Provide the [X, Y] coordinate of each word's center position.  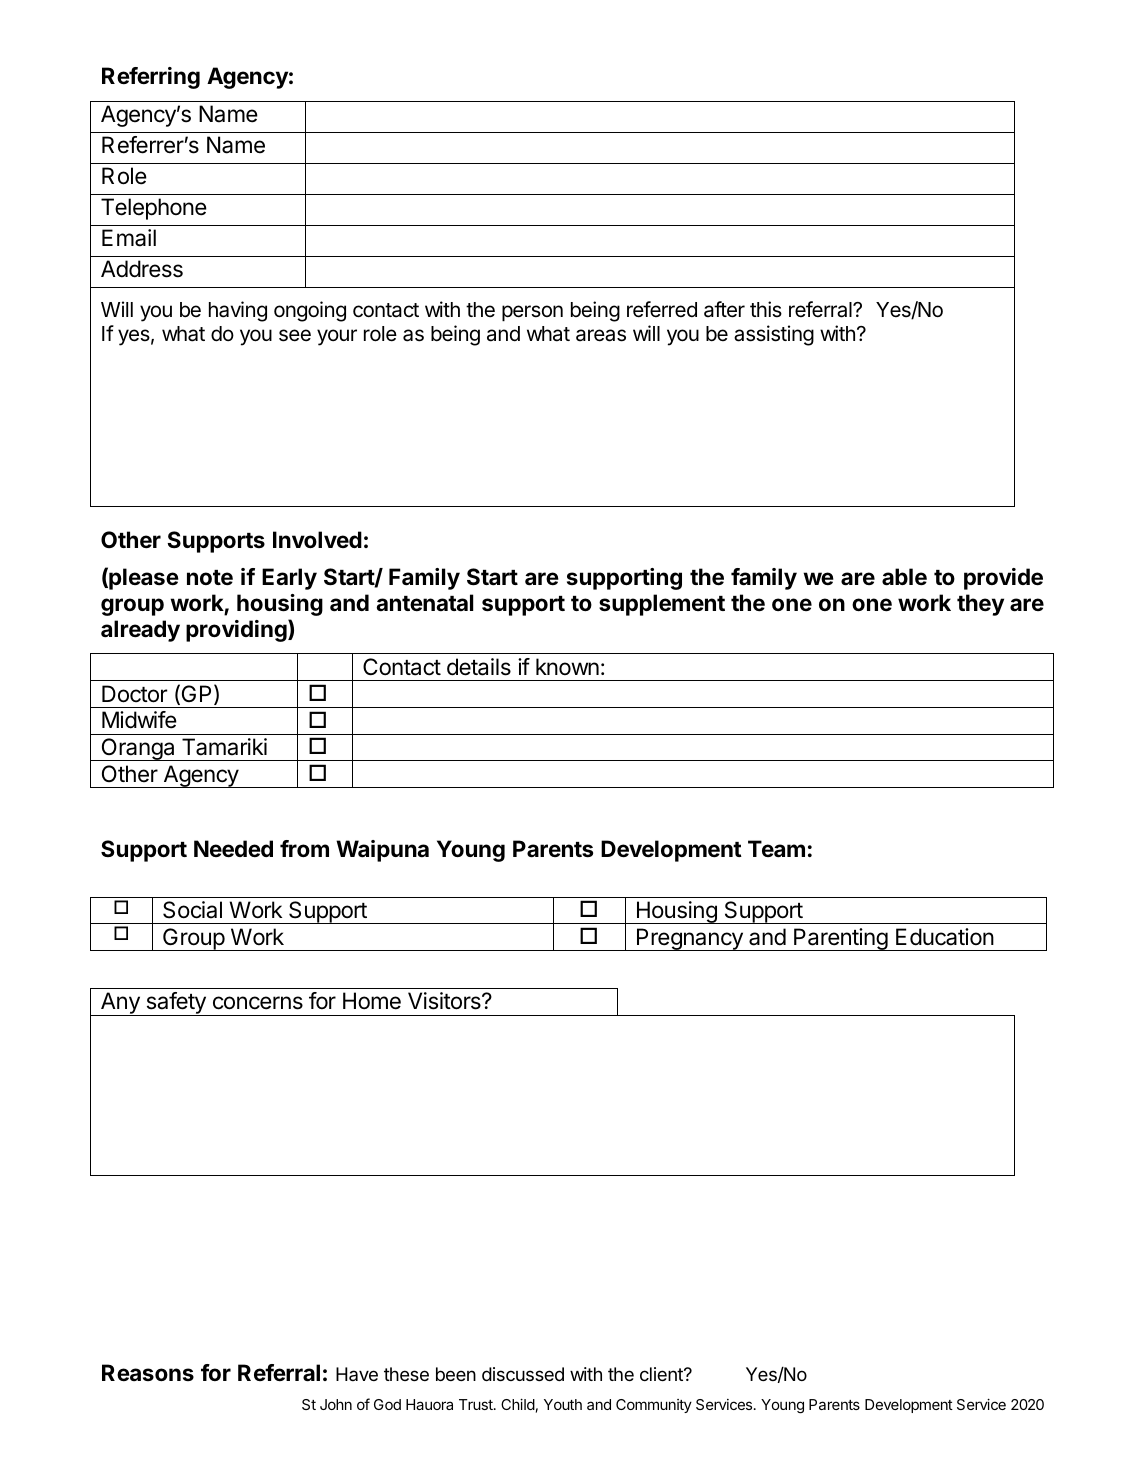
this [766, 309]
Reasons [148, 1372]
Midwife [139, 720]
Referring [151, 78]
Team [776, 849]
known [567, 666]
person [532, 313]
